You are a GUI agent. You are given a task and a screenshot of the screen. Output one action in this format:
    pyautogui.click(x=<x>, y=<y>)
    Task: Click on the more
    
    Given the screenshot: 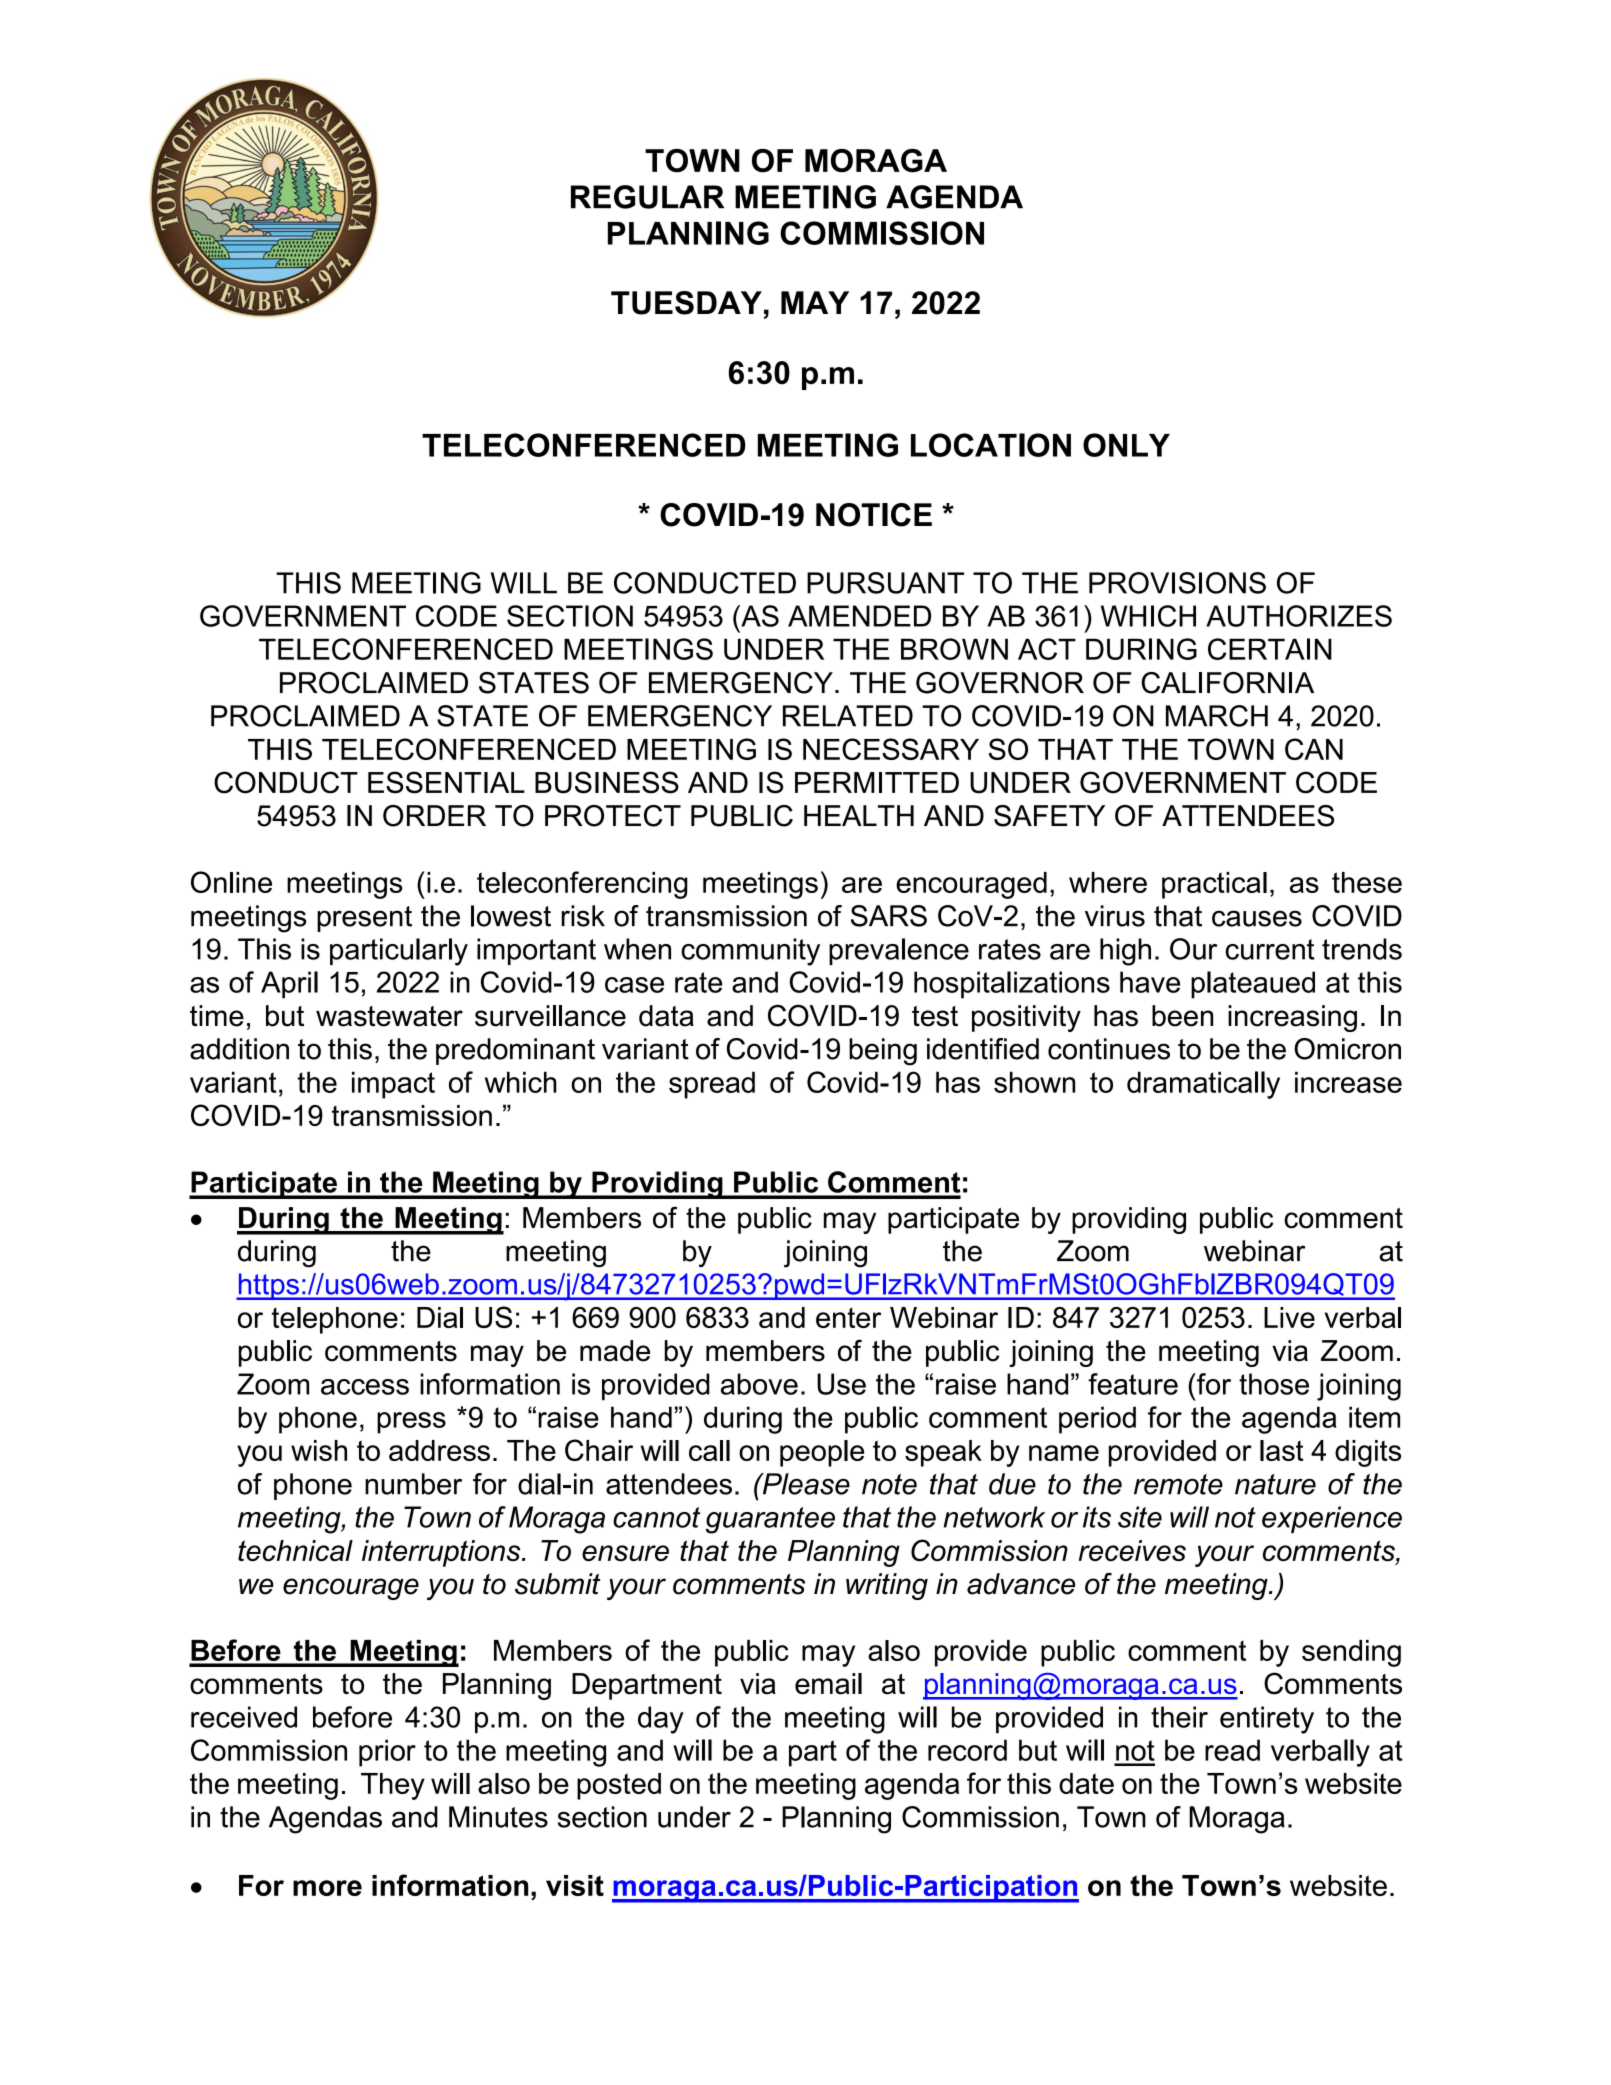 What is the action you would take?
    pyautogui.click(x=327, y=1888)
